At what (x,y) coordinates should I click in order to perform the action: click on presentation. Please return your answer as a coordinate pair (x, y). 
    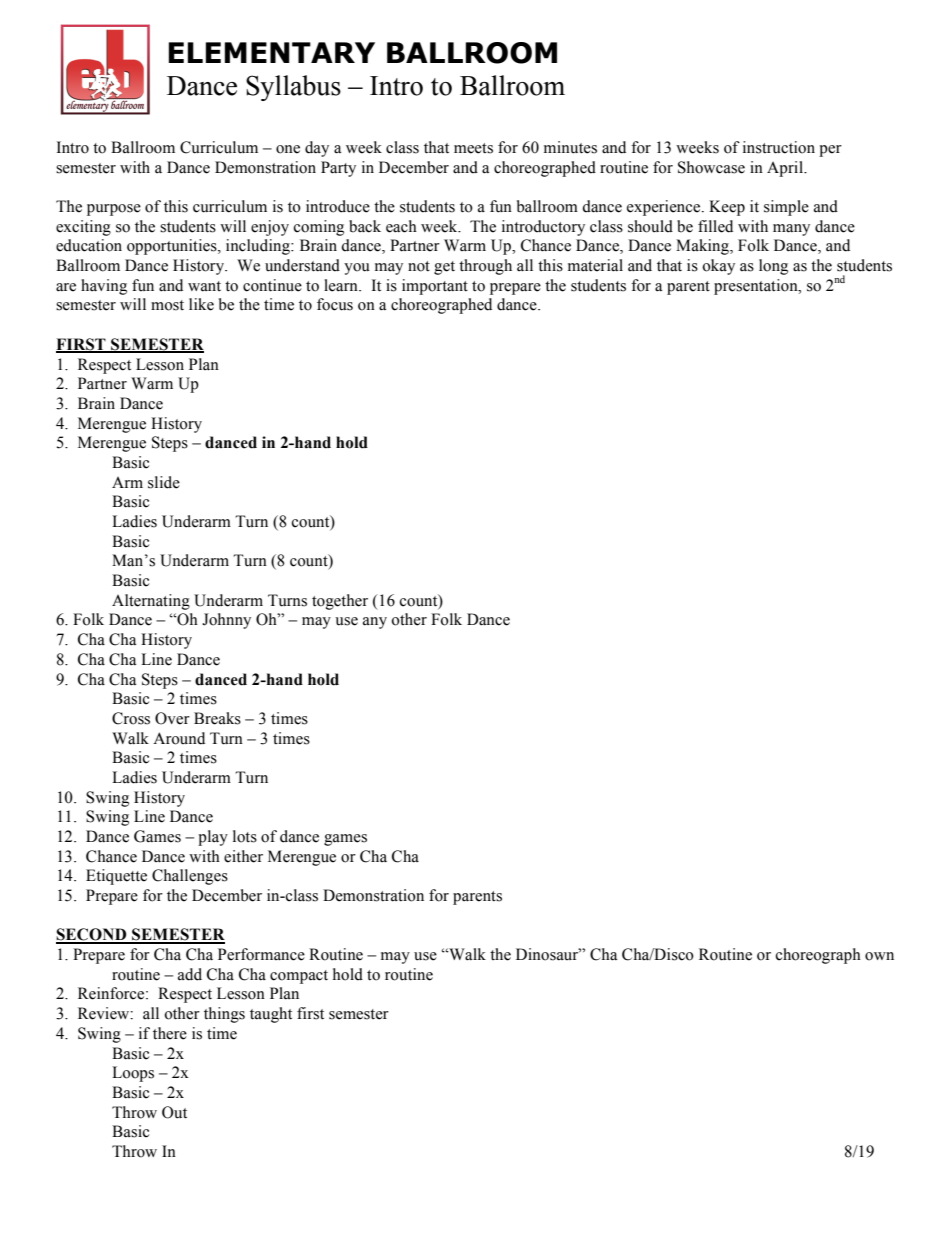
    Looking at the image, I should click on (757, 287).
